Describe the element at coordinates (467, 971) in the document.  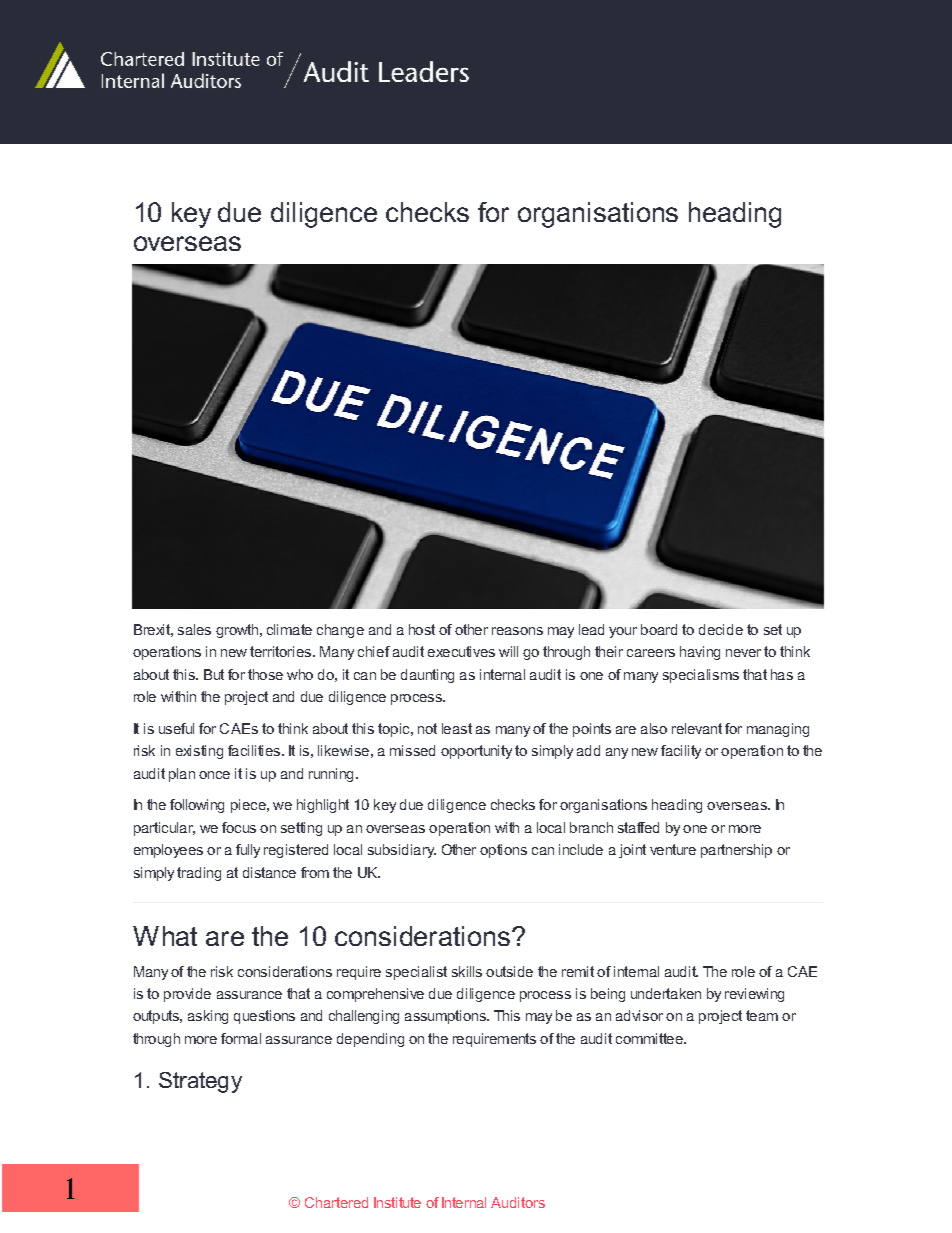
I see `skills` at that location.
